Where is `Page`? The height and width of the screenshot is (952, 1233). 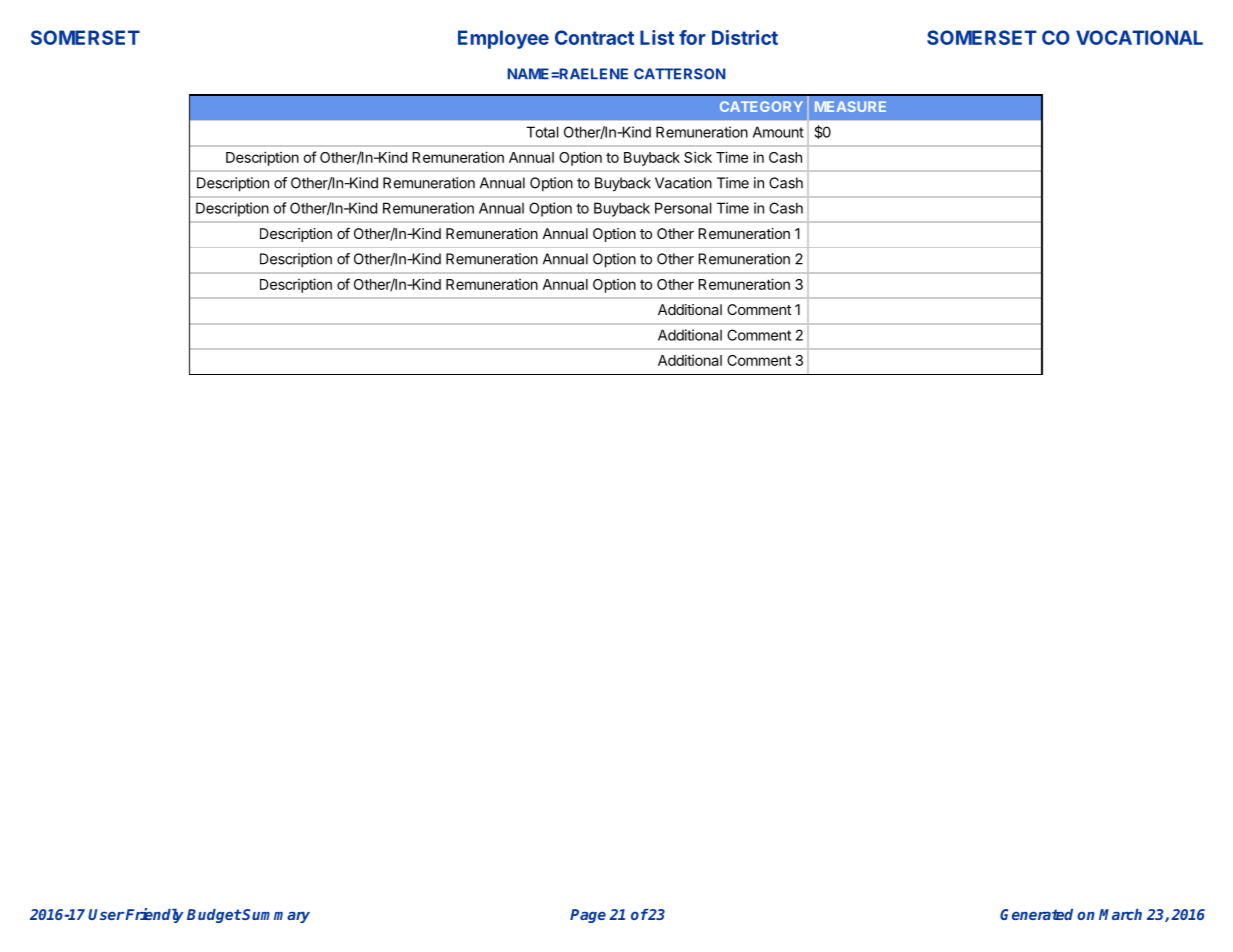 Page is located at coordinates (588, 916).
